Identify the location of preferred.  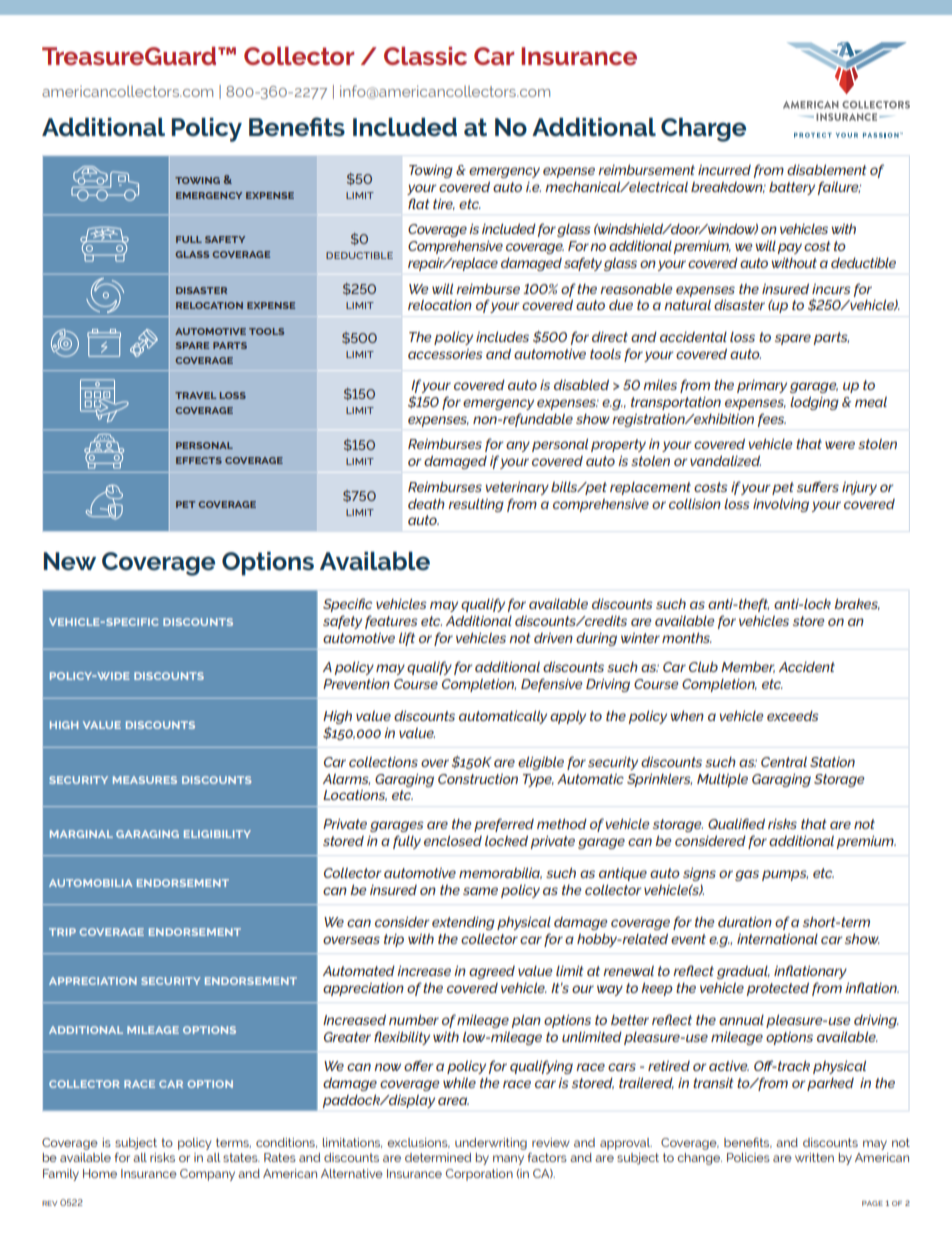
(504, 825).
